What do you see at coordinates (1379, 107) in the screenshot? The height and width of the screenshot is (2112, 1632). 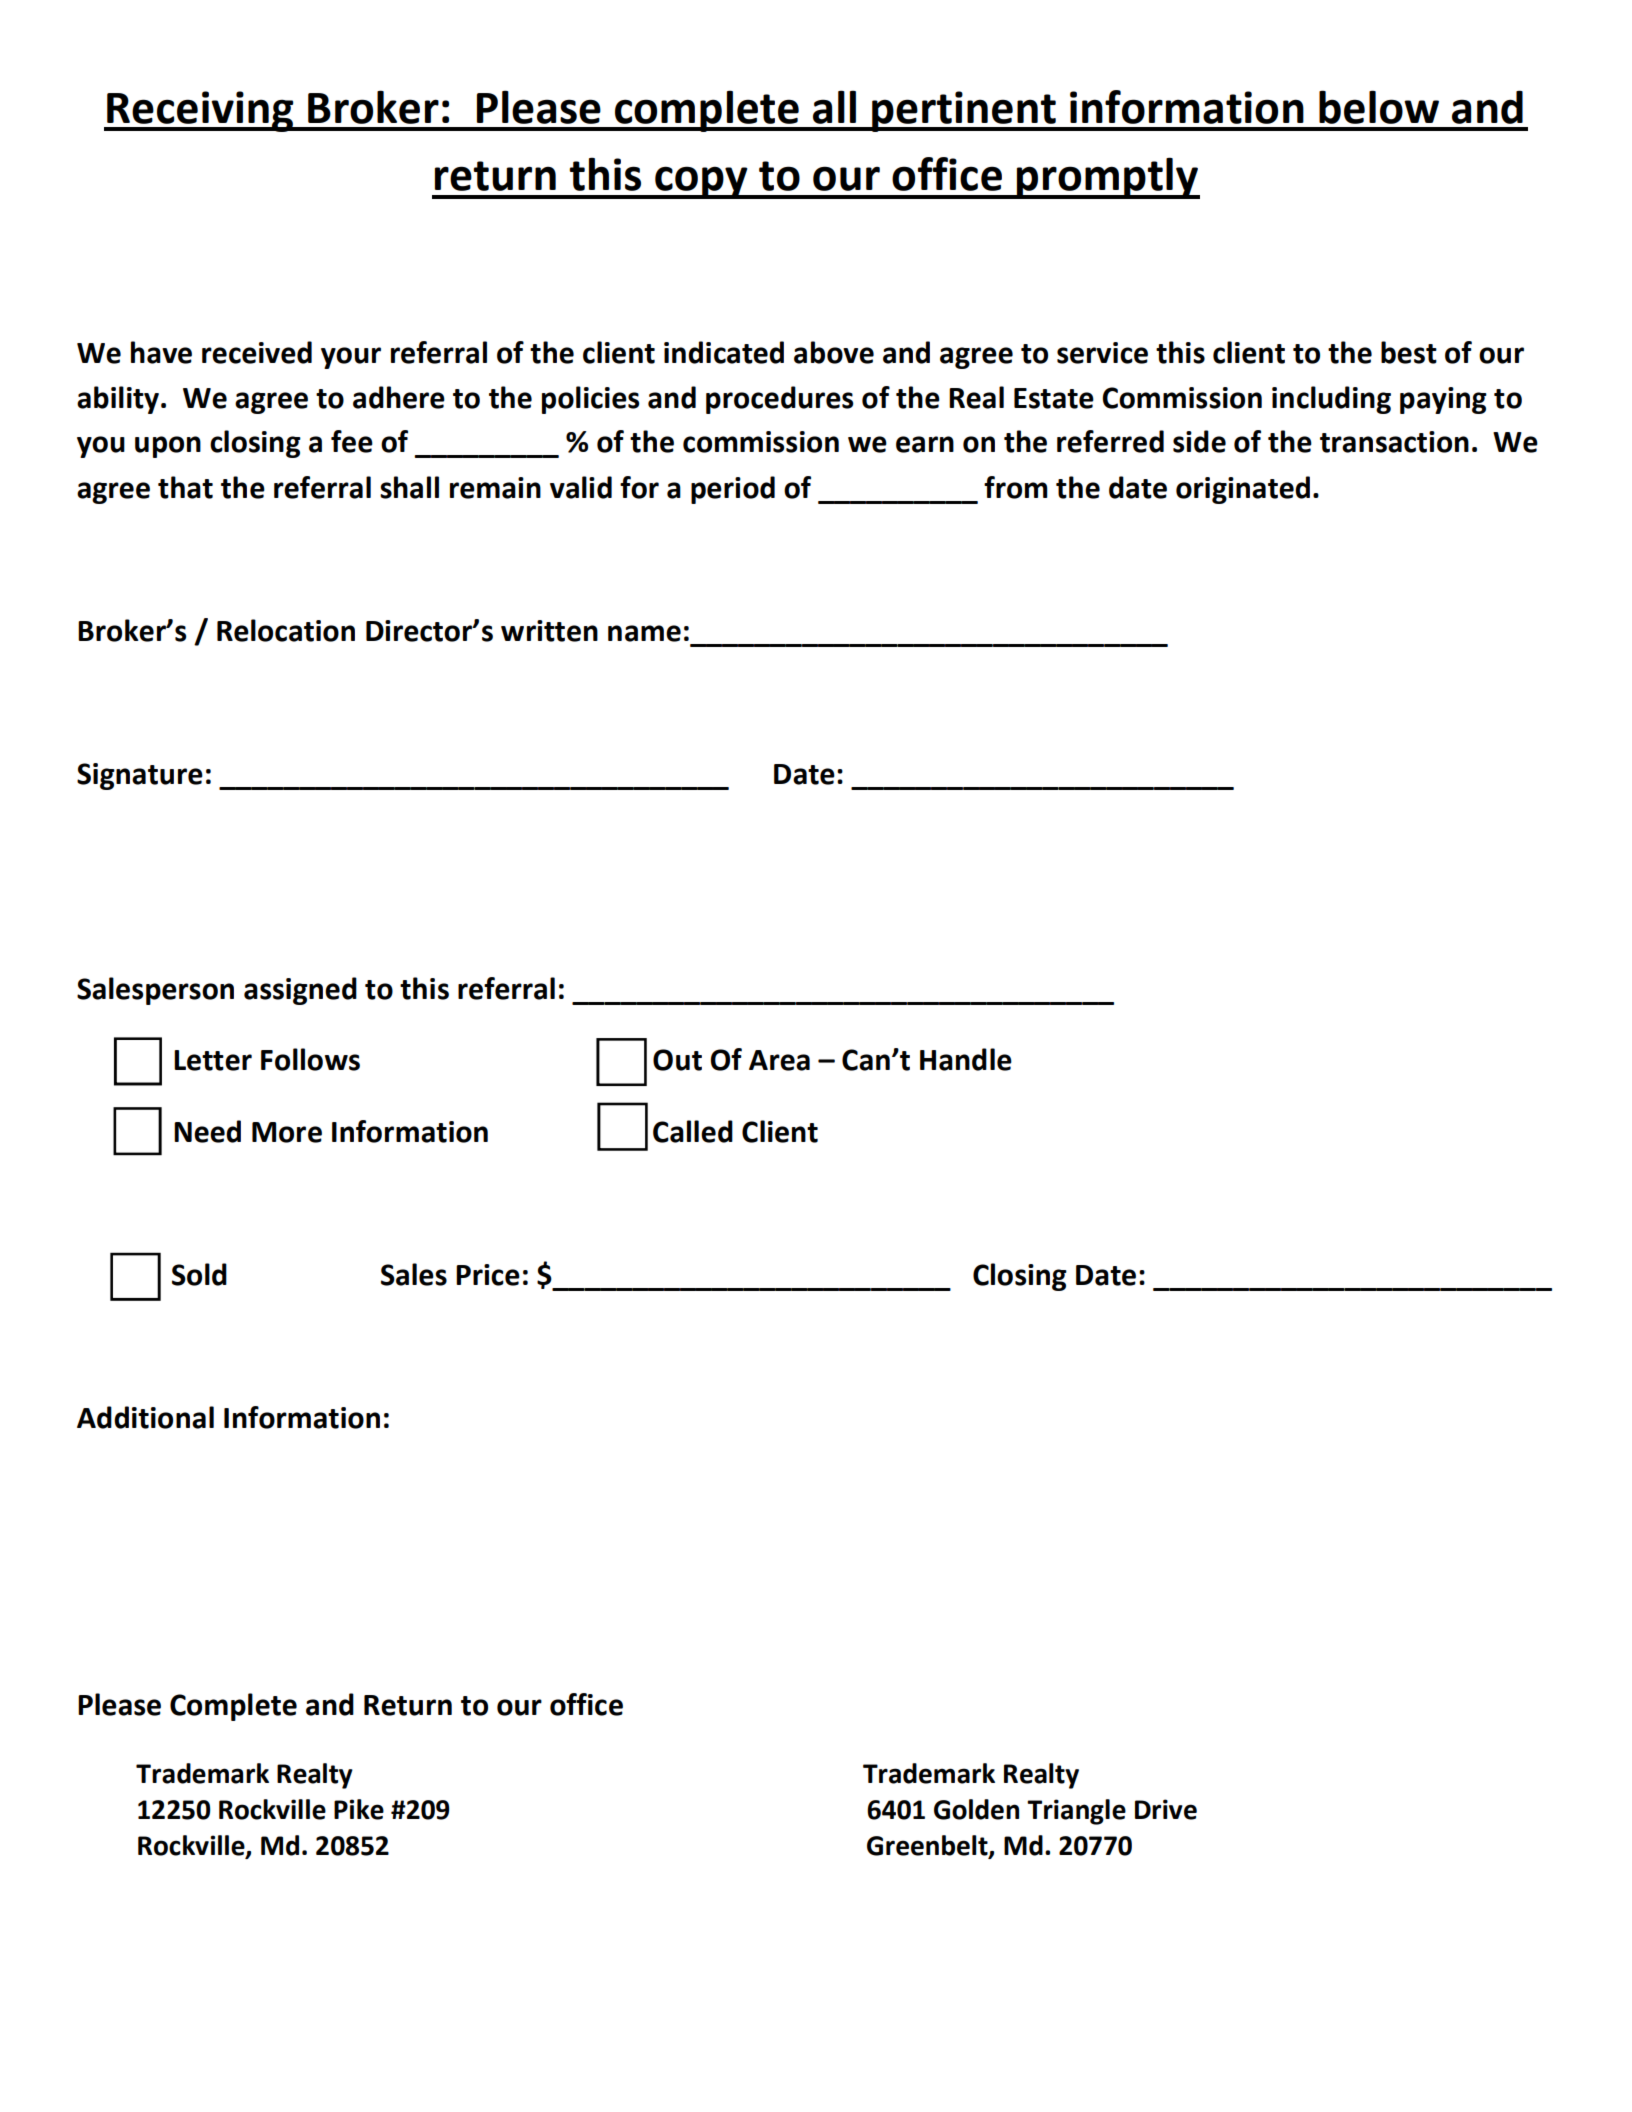 I see `below` at bounding box center [1379, 107].
